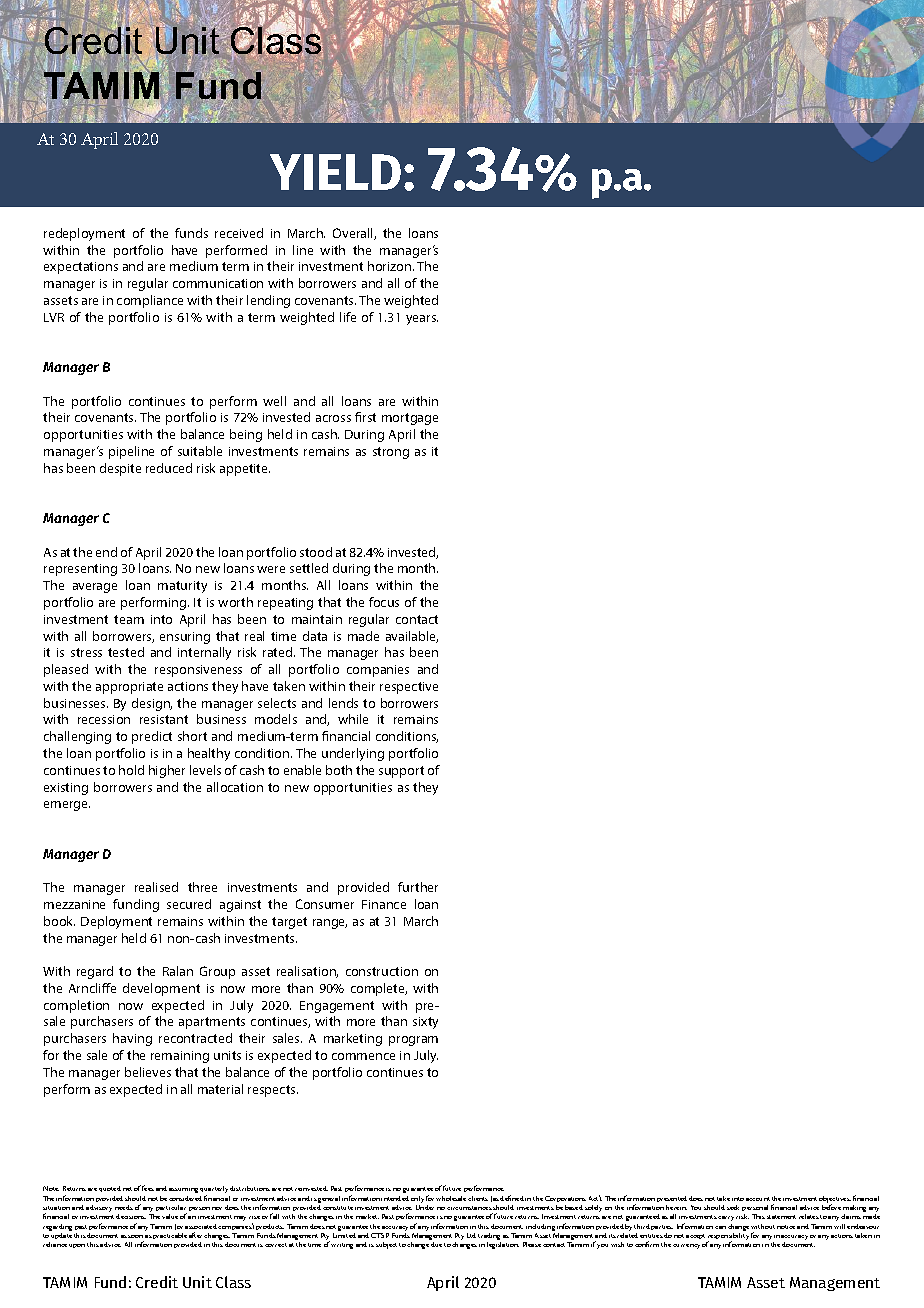  Describe the element at coordinates (412, 637) in the screenshot. I see `available` at that location.
